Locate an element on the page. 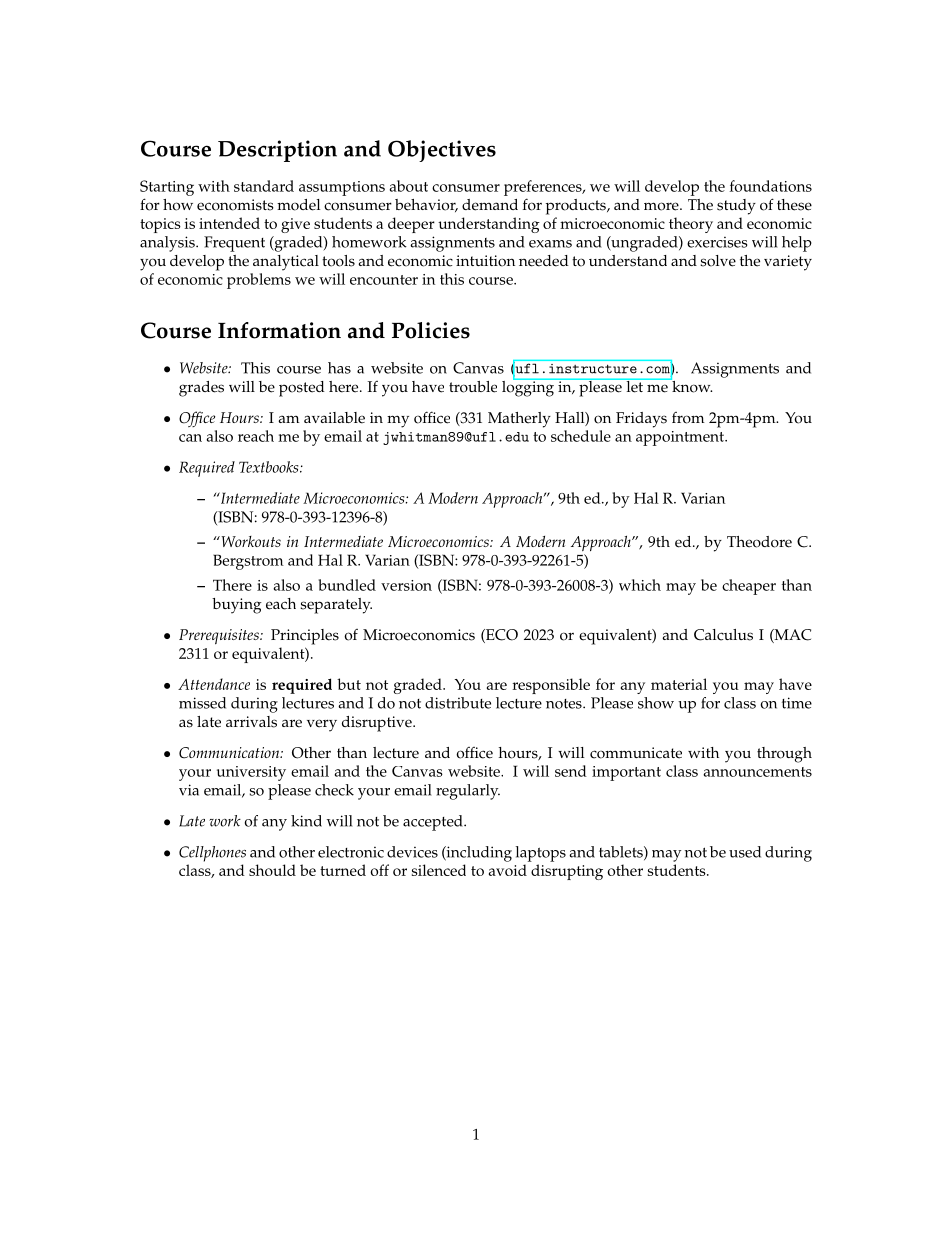  foundations is located at coordinates (771, 186).
